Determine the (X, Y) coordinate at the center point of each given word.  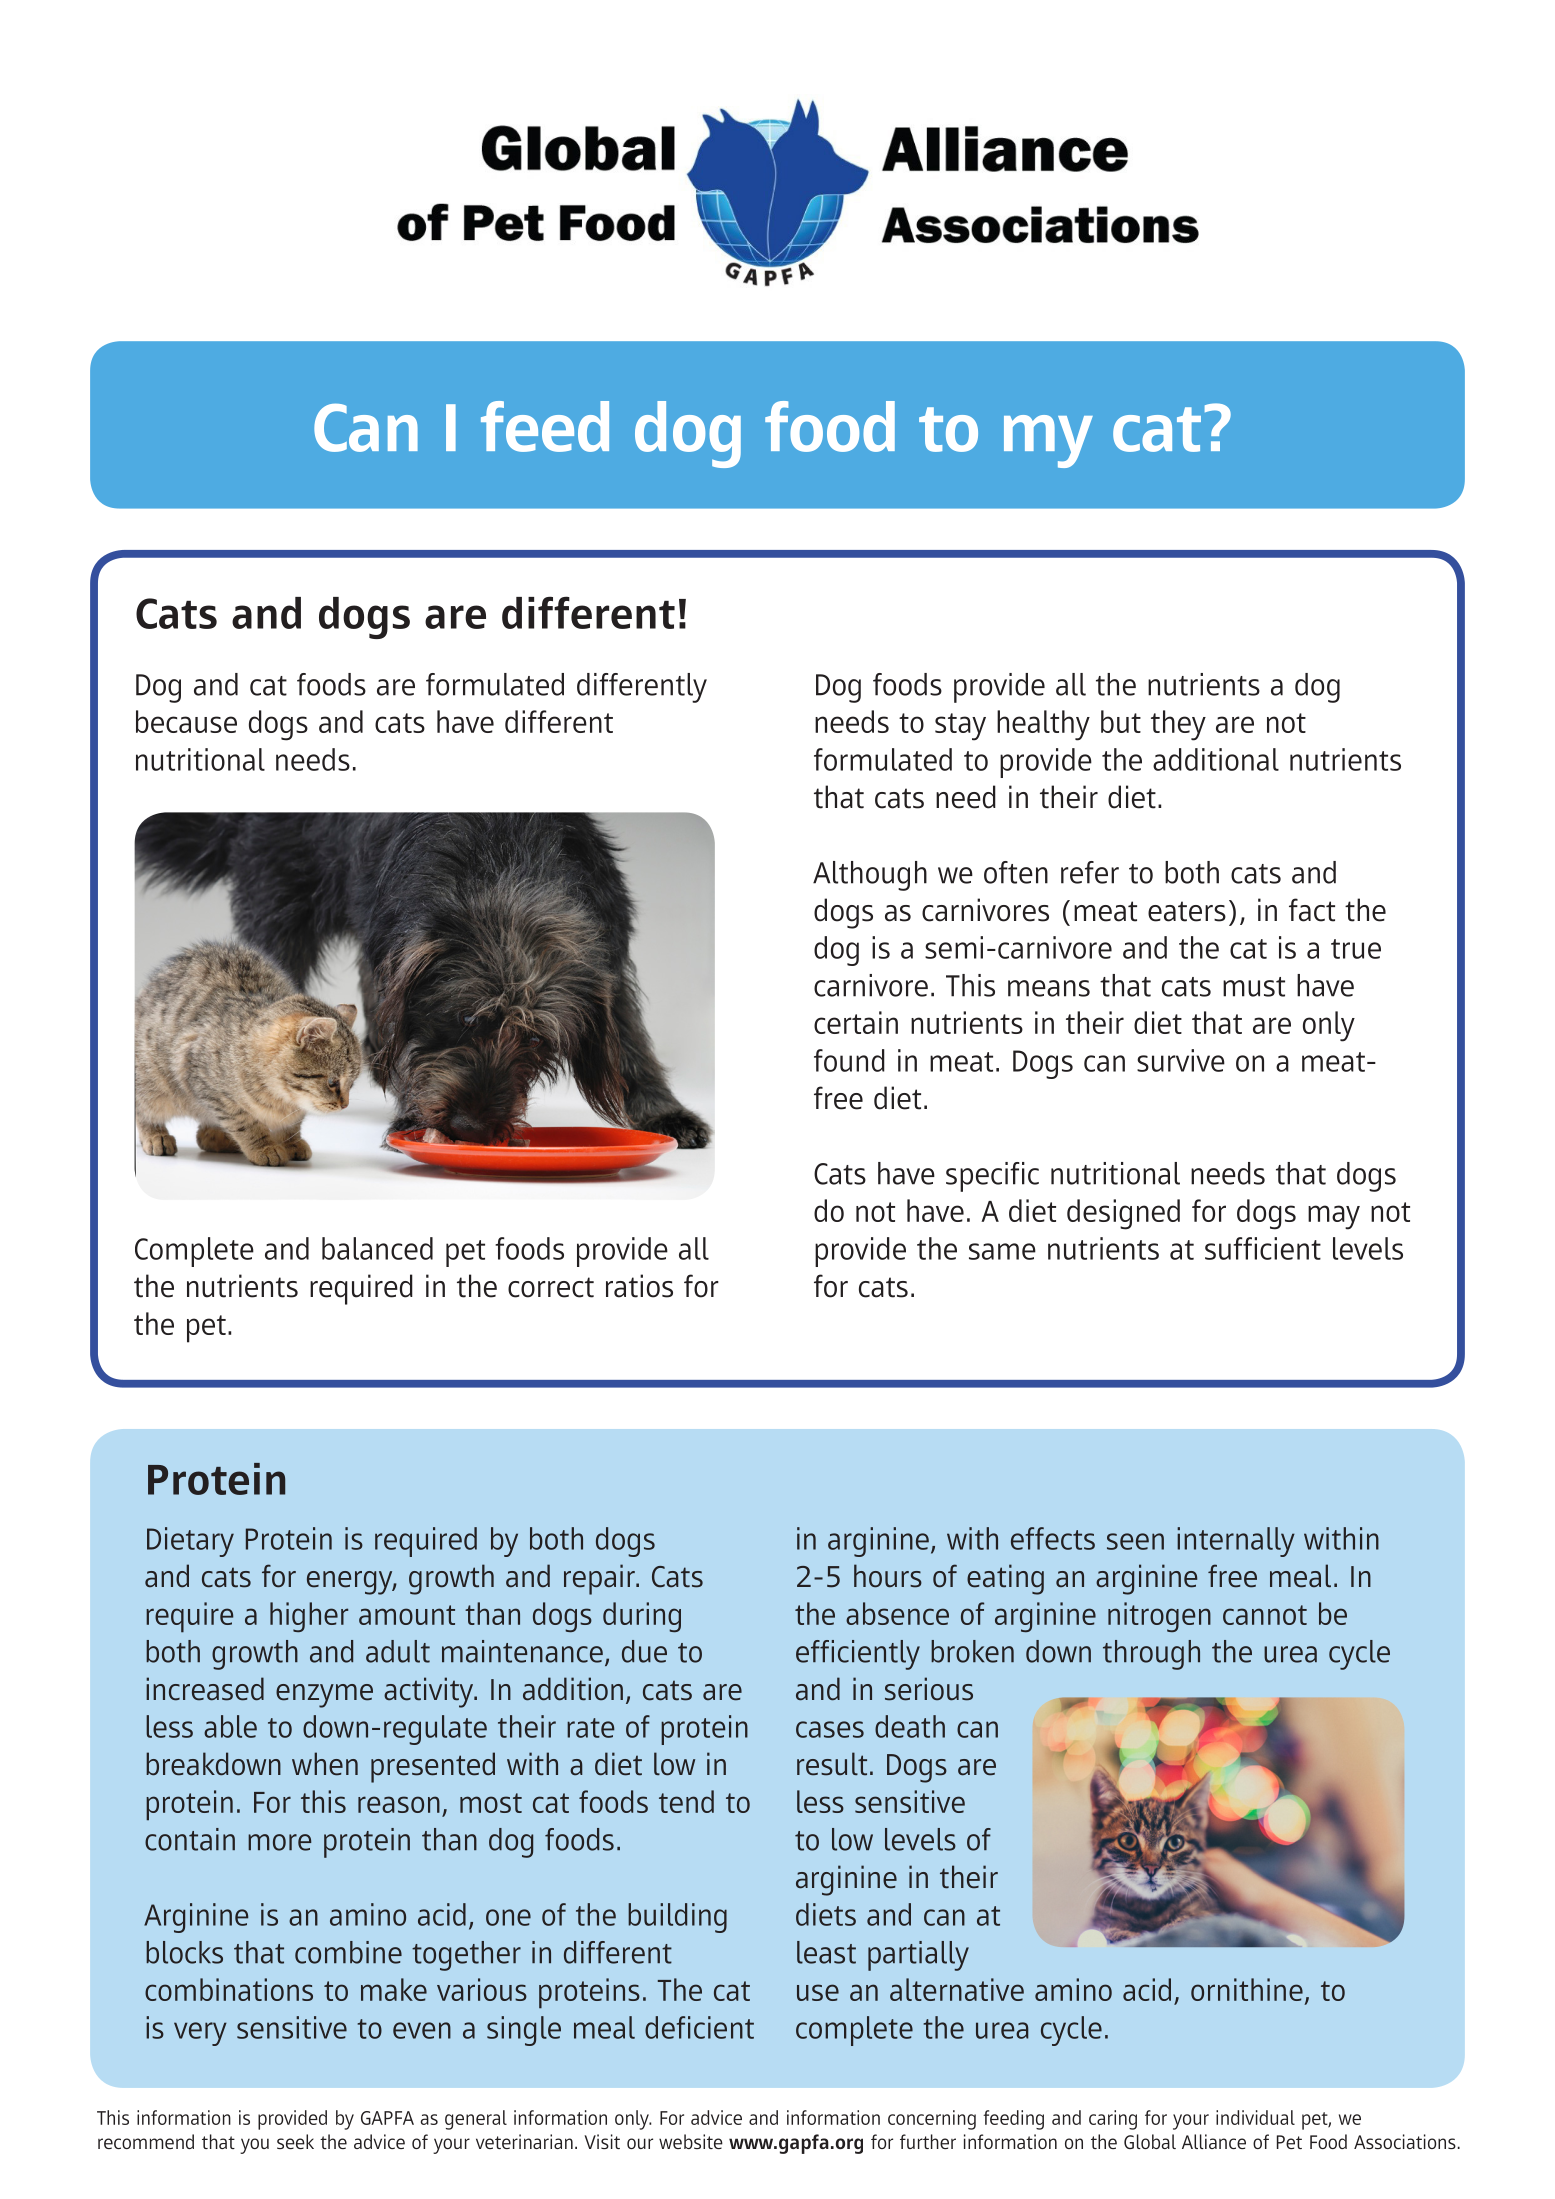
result (832, 1764)
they (1178, 725)
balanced (377, 1248)
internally (1236, 1542)
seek (295, 2141)
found (849, 1060)
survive (1181, 1060)
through (1151, 1655)
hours (888, 1576)
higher (309, 1617)
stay (960, 727)
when (325, 1764)
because (186, 721)
